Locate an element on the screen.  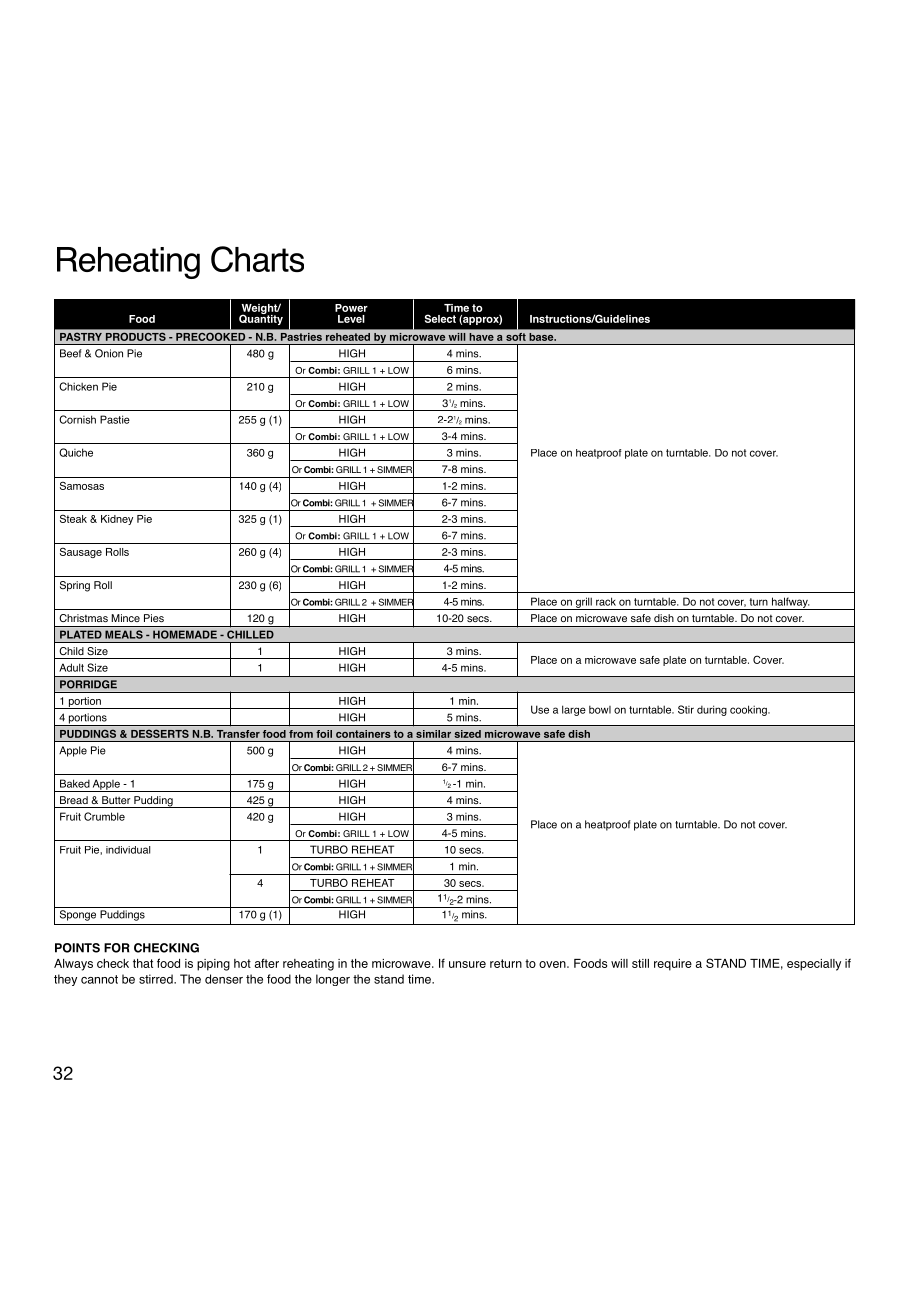
halfway is located at coordinates (789, 603).
